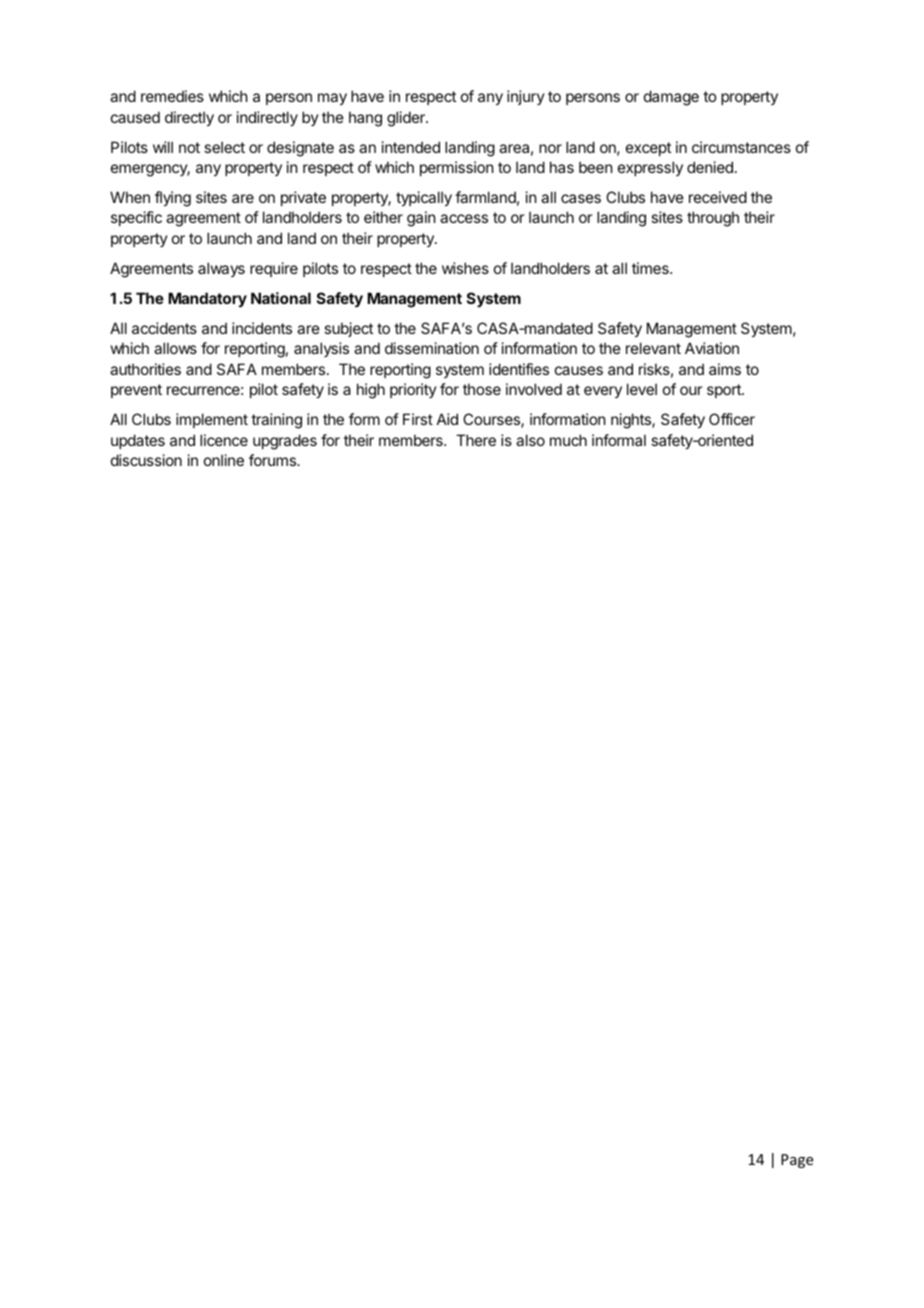  Describe the element at coordinates (224, 460) in the screenshot. I see `online` at that location.
